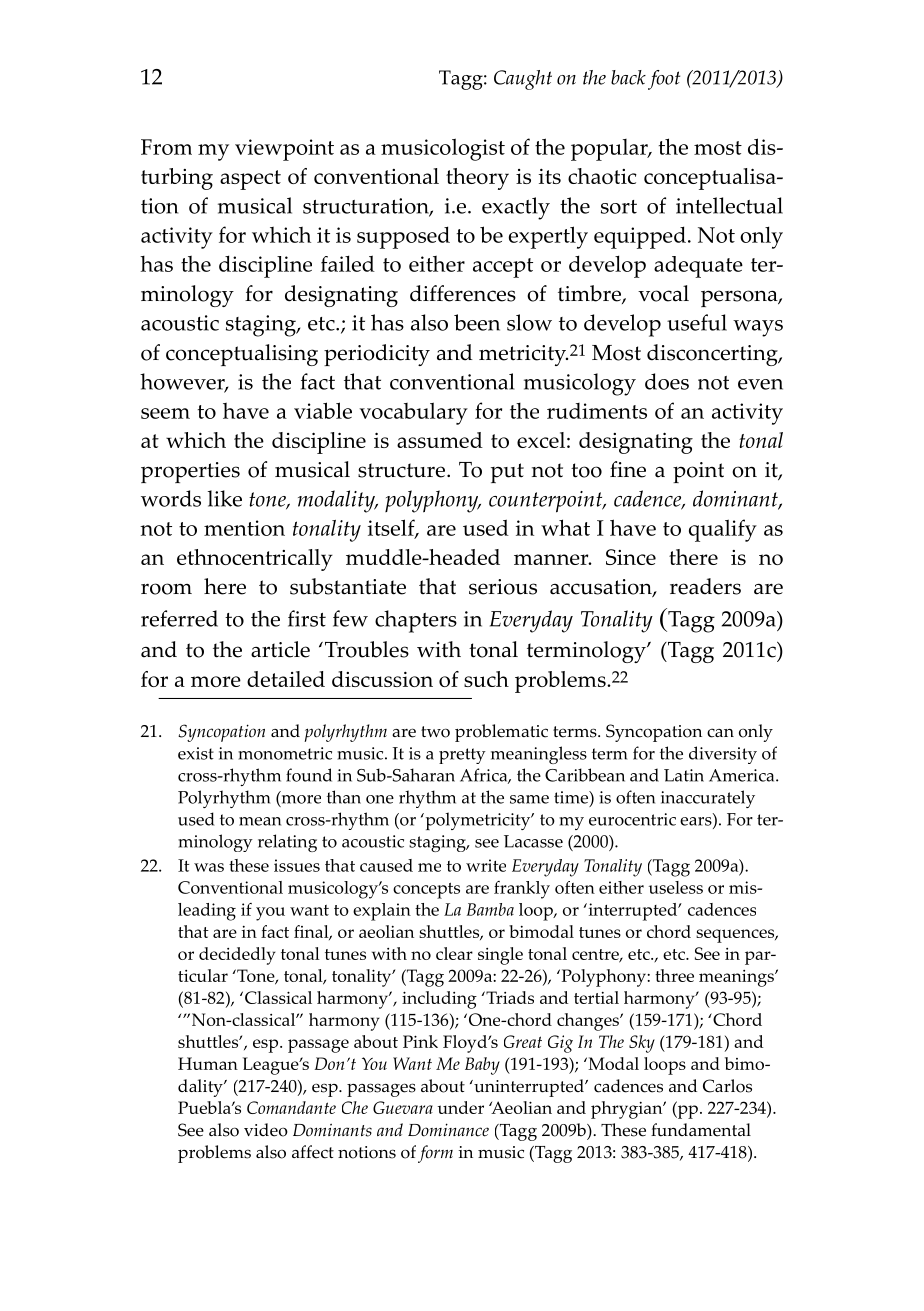 This screenshot has width=924, height=1311. What do you see at coordinates (697, 322) in the screenshot?
I see `useful` at bounding box center [697, 322].
